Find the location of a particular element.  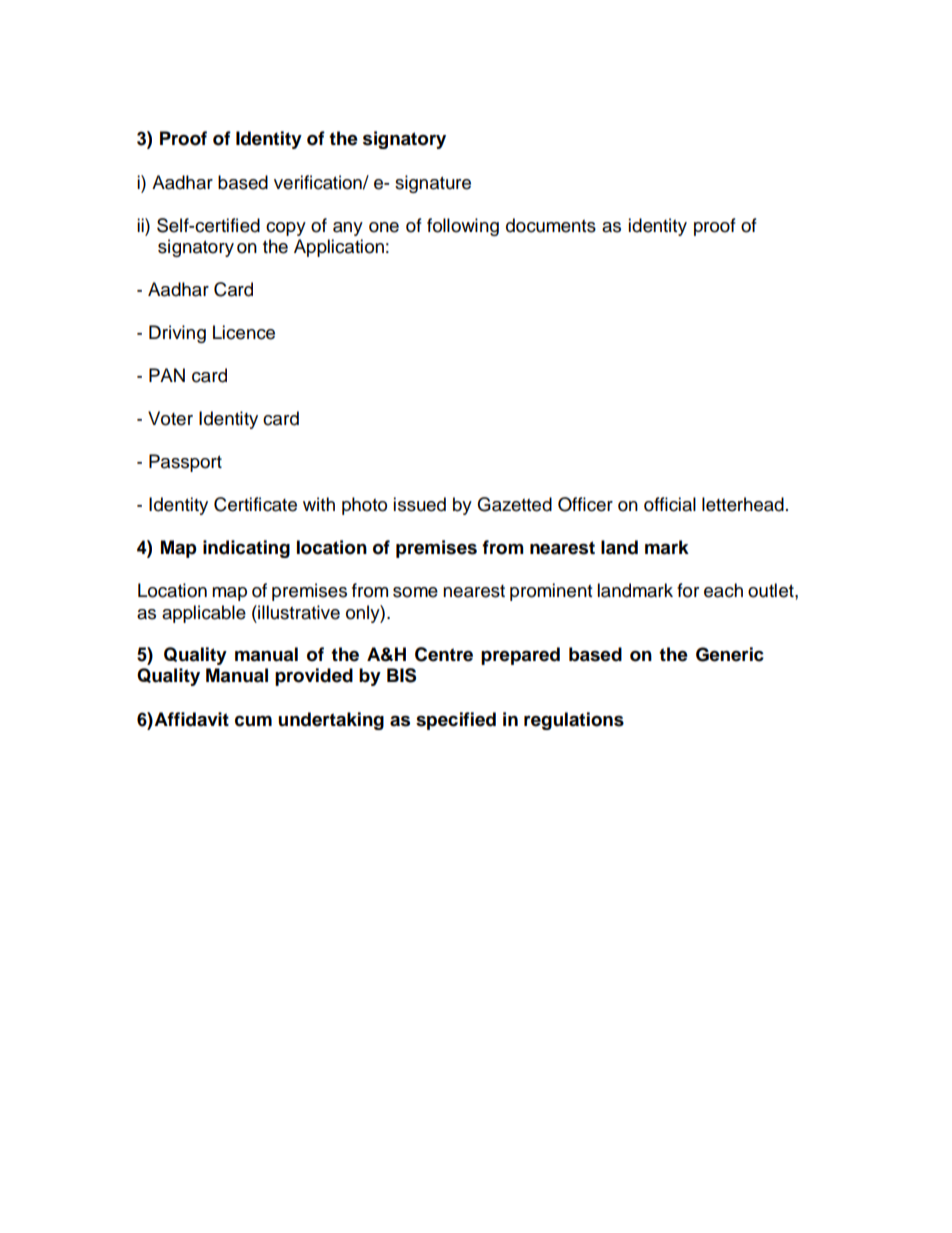

following is located at coordinates (463, 227).
